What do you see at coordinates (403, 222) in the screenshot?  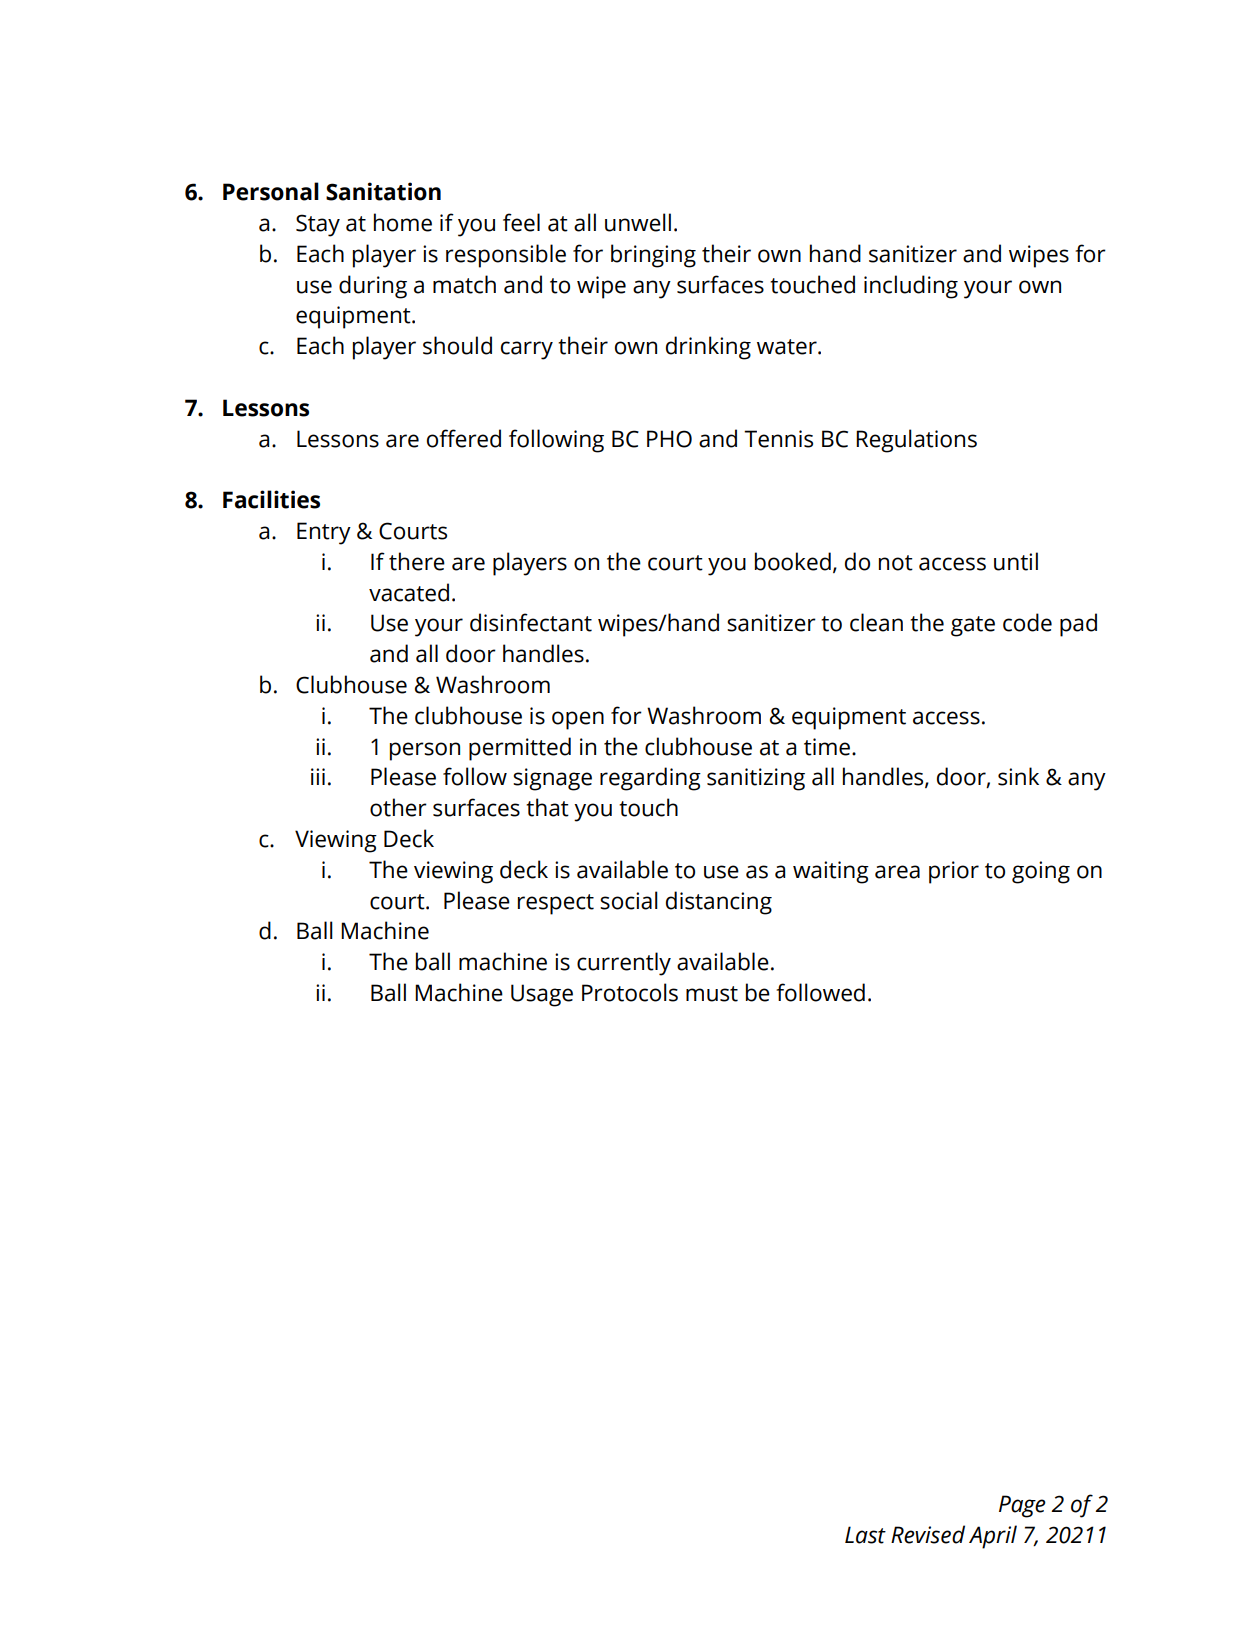 I see `home` at bounding box center [403, 222].
